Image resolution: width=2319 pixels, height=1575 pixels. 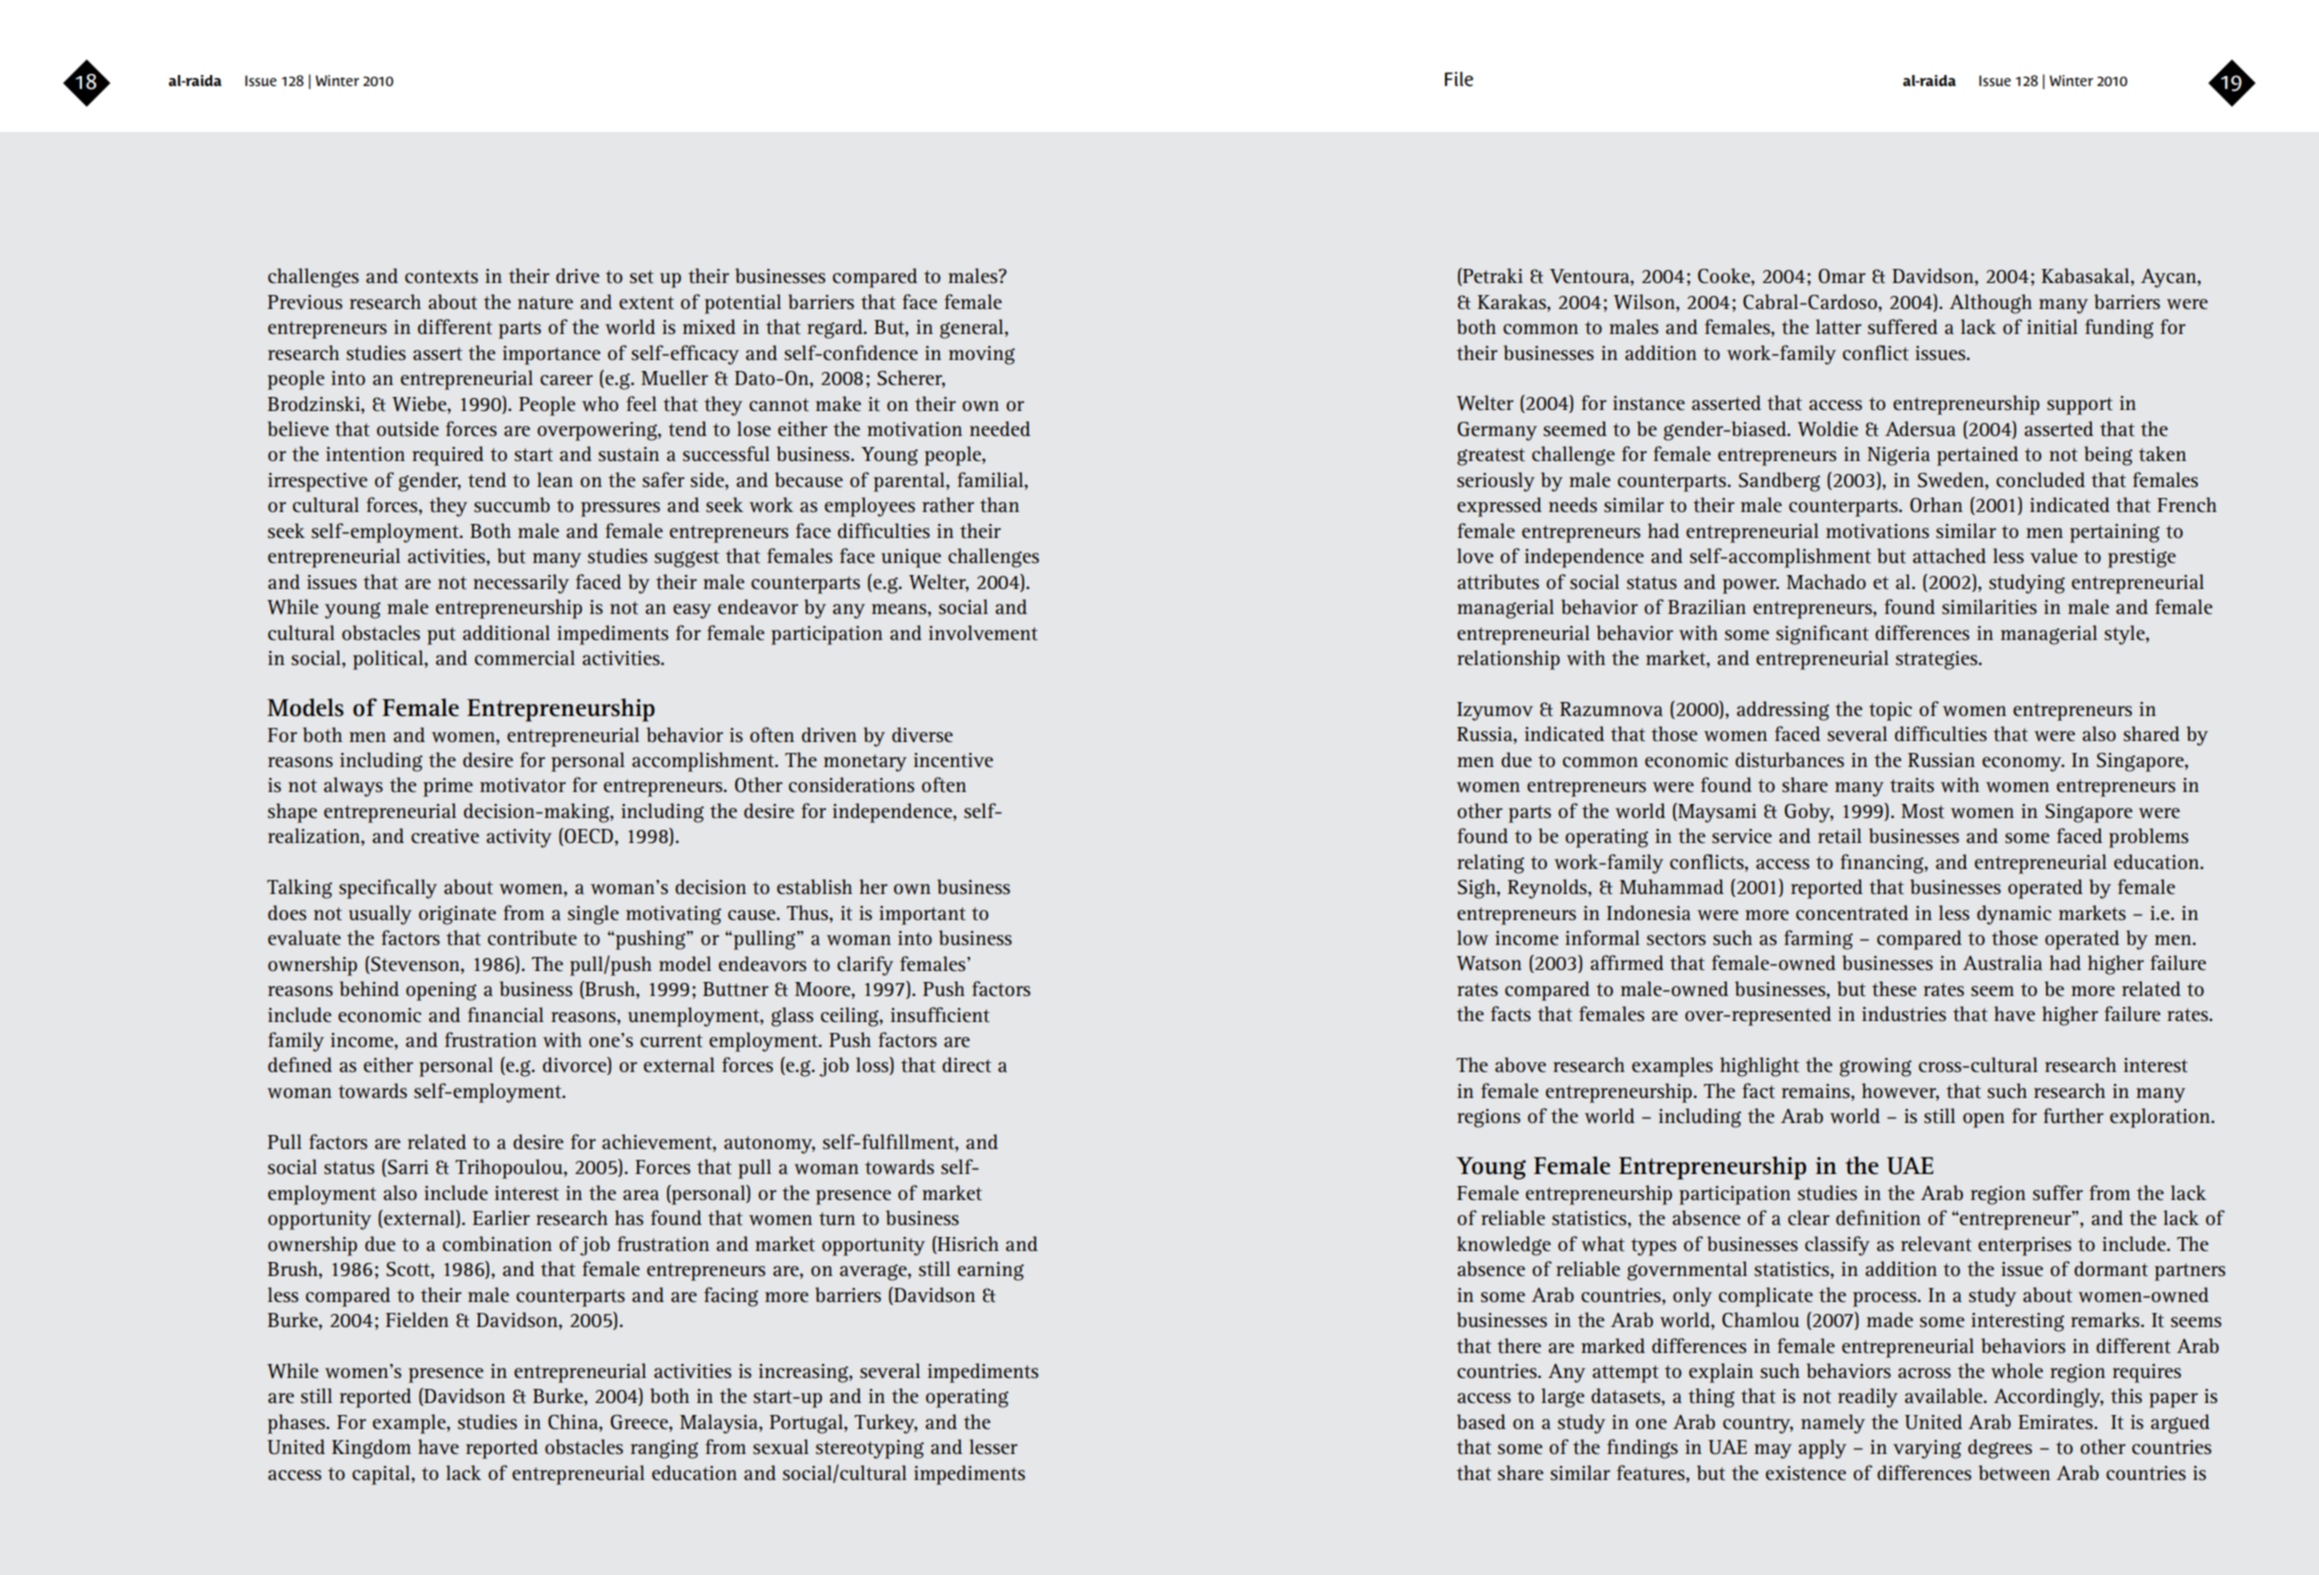 I want to click on contexts, so click(x=441, y=277).
